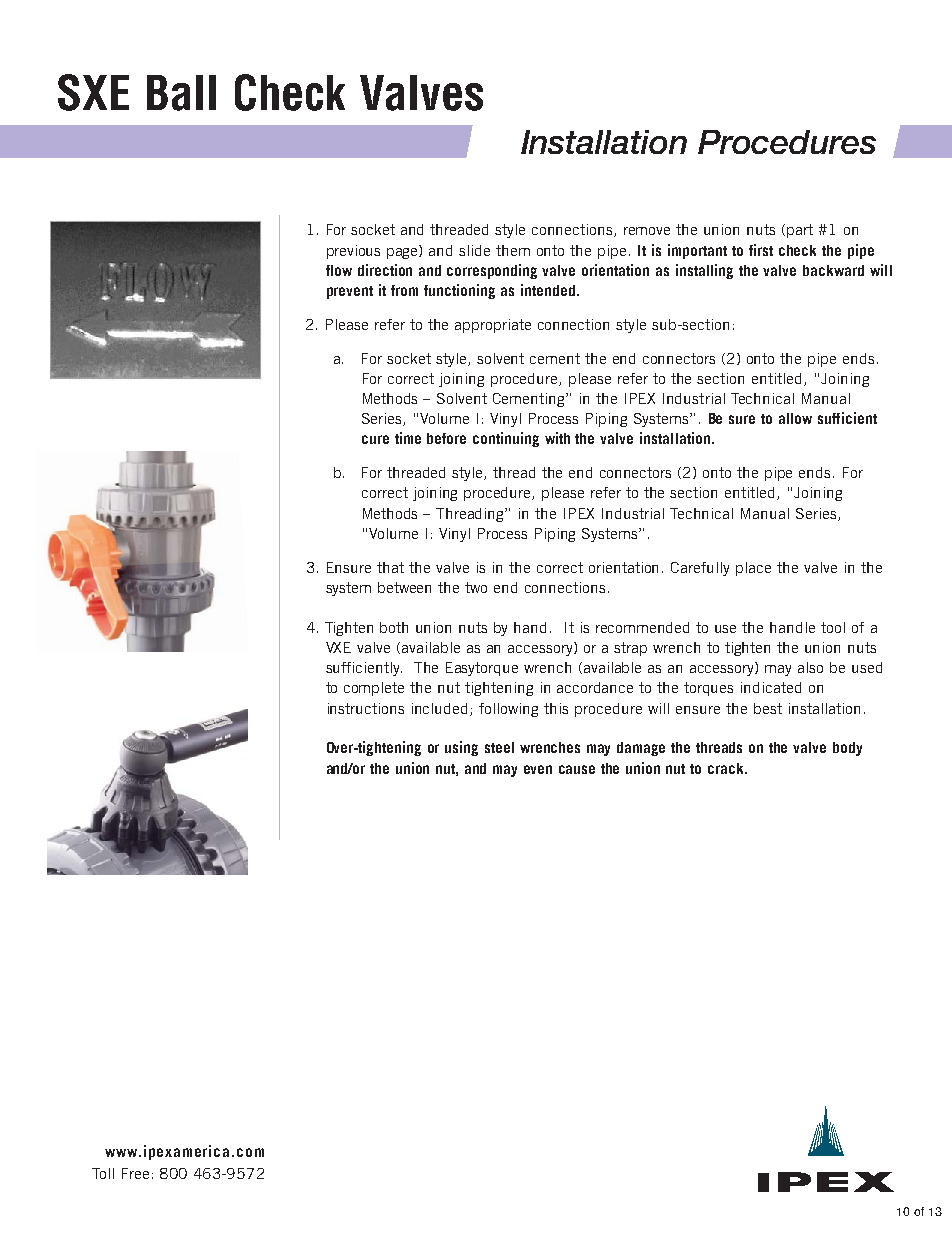  I want to click on slide, so click(474, 250).
